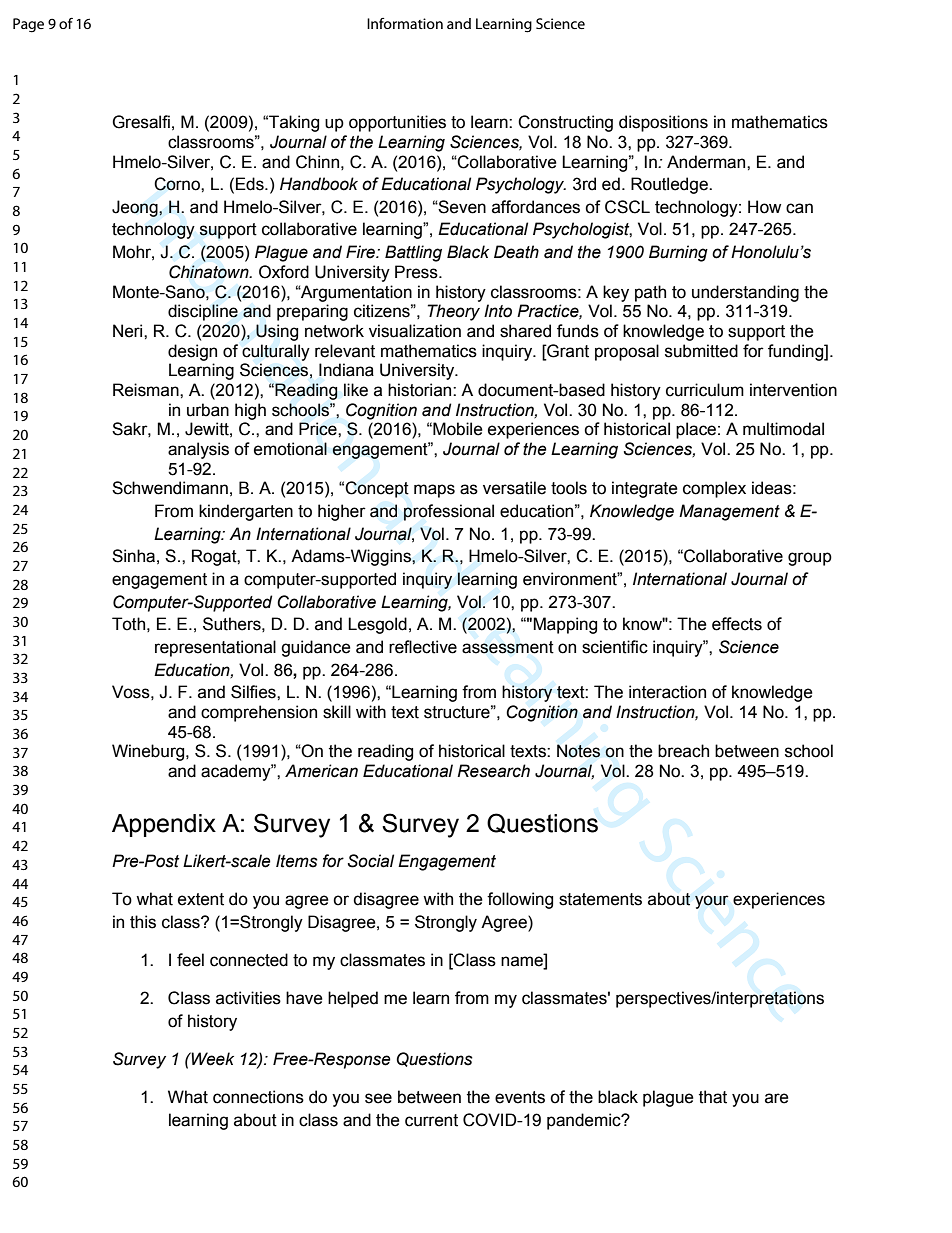 The image size is (952, 1233). What do you see at coordinates (705, 390) in the screenshot?
I see `curriculum` at bounding box center [705, 390].
